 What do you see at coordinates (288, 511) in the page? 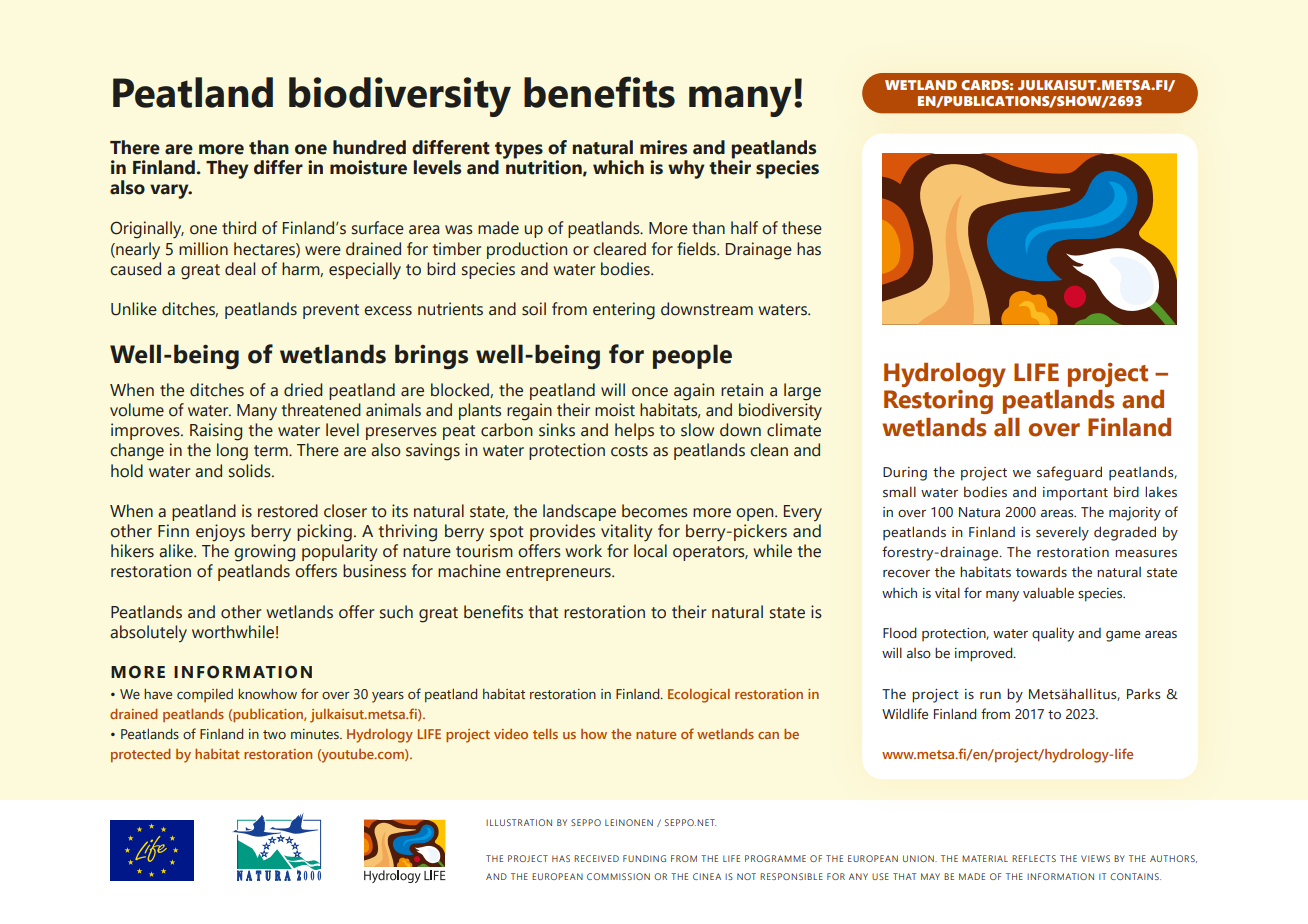
I see `restored` at bounding box center [288, 511].
